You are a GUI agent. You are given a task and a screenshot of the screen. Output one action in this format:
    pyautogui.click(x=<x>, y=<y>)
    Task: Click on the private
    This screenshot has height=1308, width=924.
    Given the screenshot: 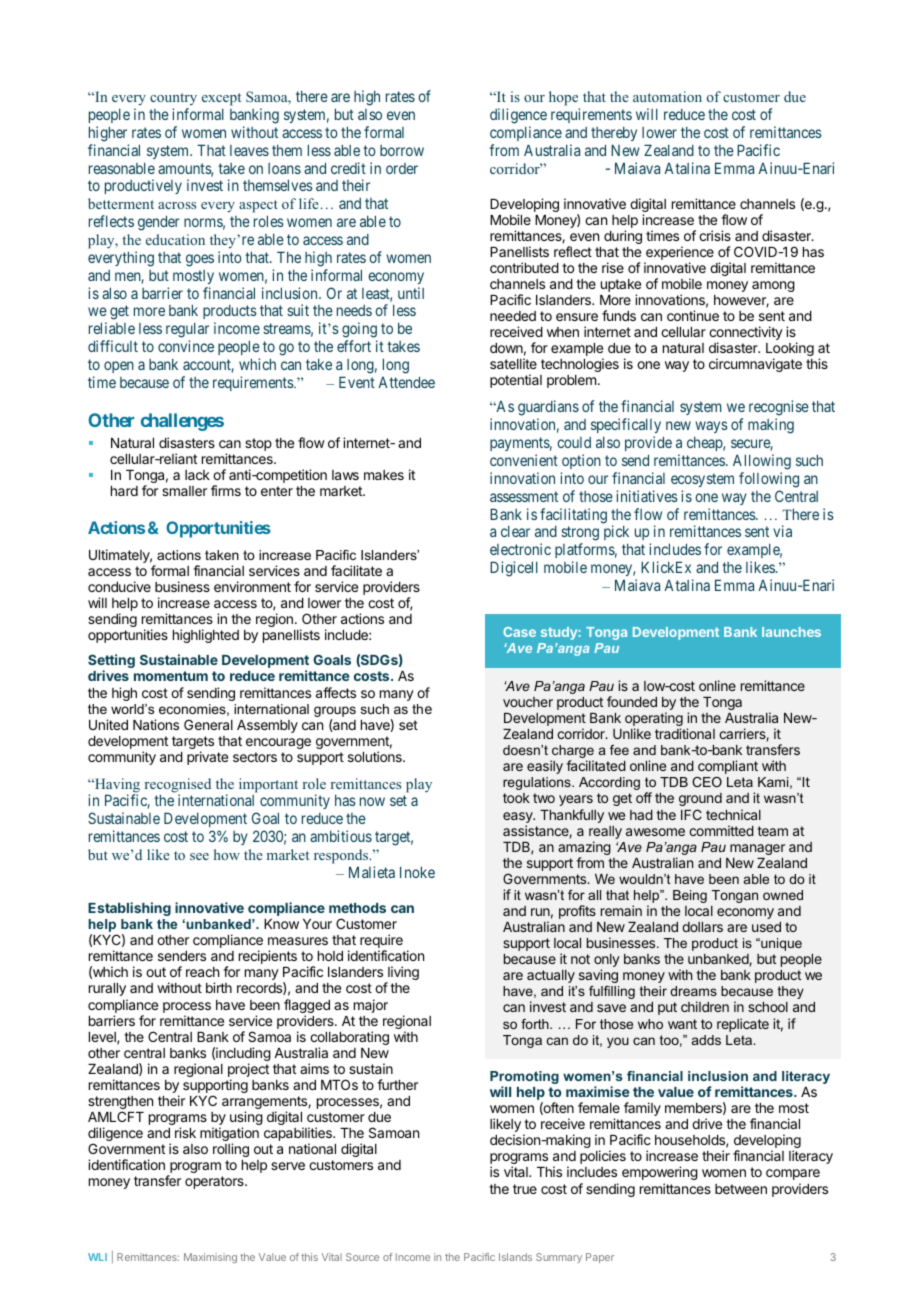 What is the action you would take?
    pyautogui.click(x=207, y=758)
